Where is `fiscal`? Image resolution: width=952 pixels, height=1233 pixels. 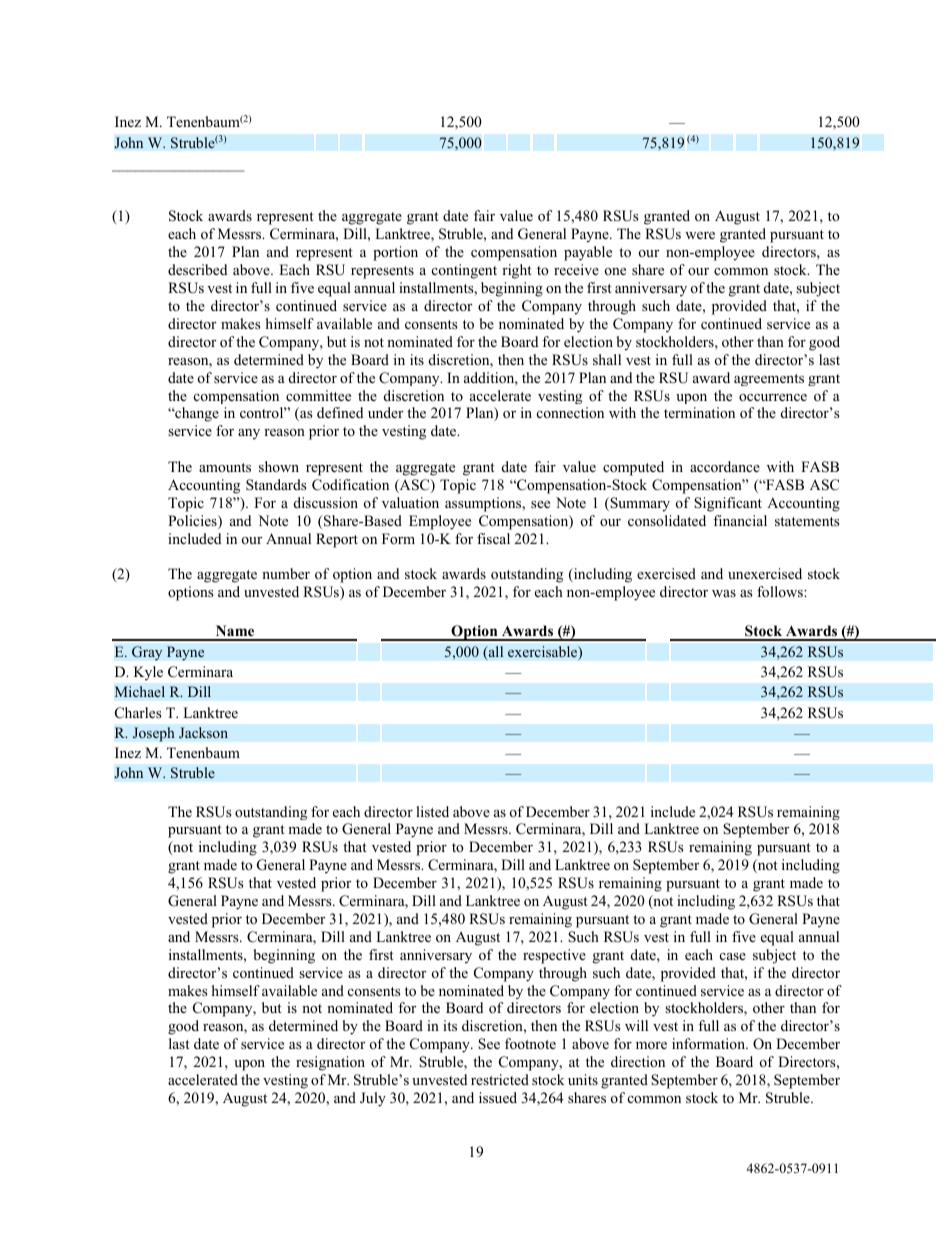
fiscal is located at coordinates (493, 538).
